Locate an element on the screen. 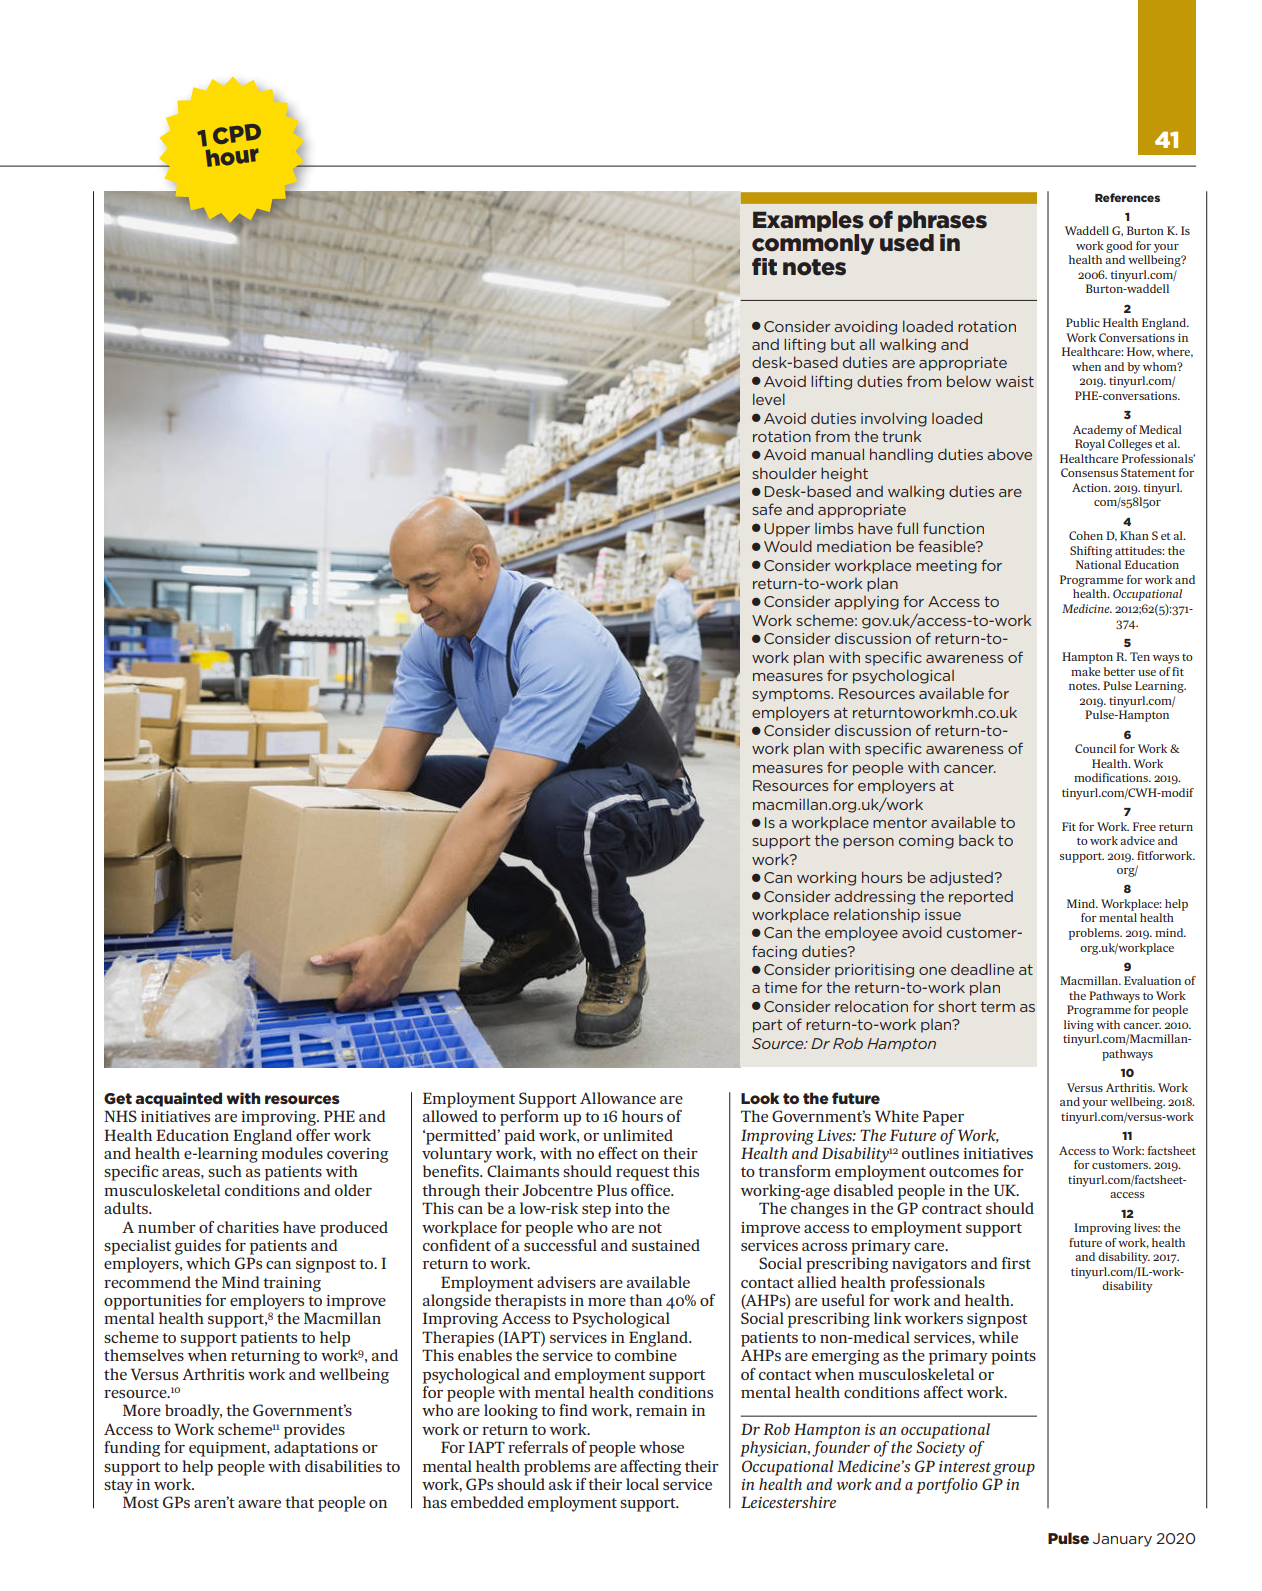 The image size is (1262, 1591). make is located at coordinates (1085, 671).
